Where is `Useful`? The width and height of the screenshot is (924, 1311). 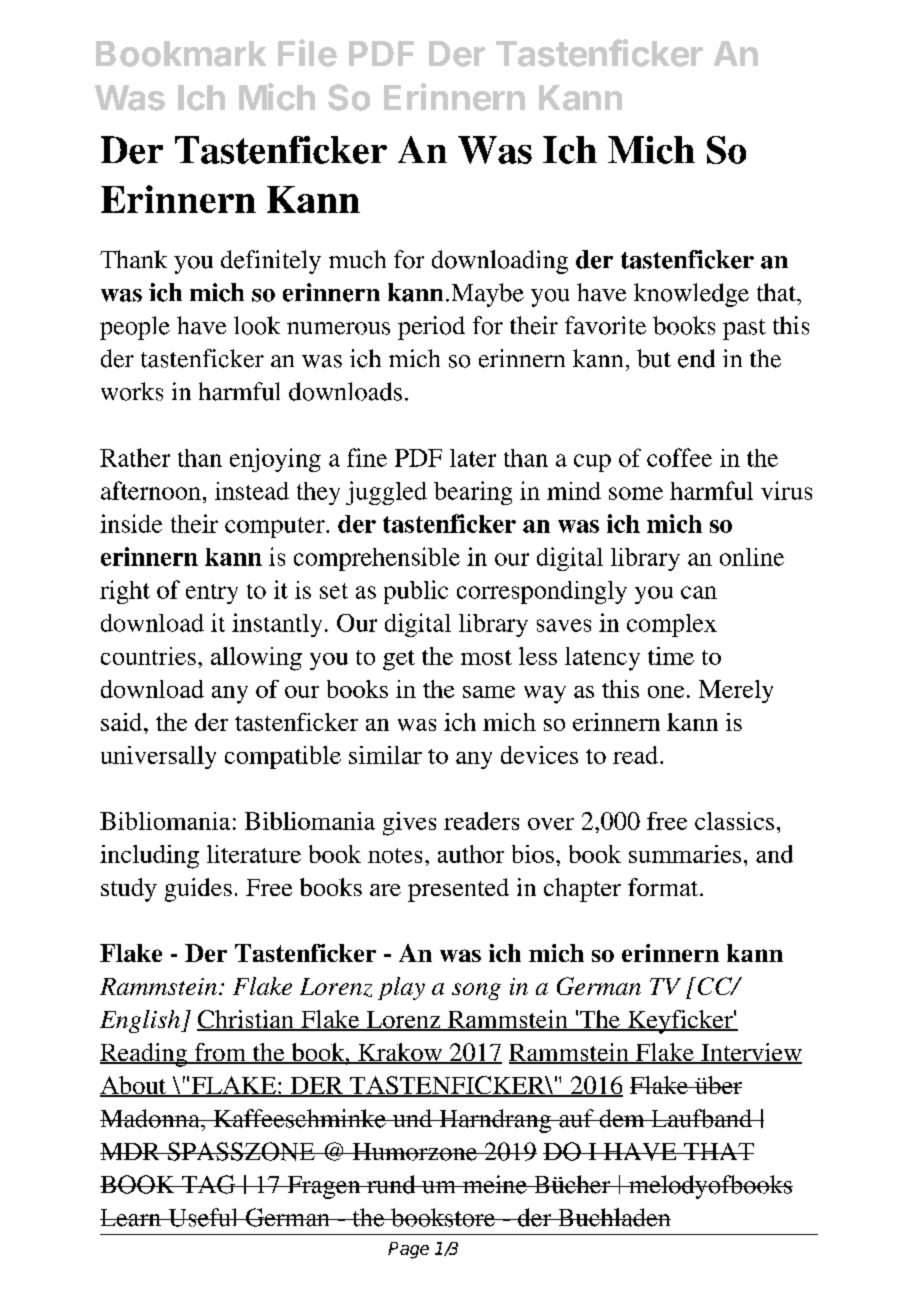
Useful is located at coordinates (203, 1217).
